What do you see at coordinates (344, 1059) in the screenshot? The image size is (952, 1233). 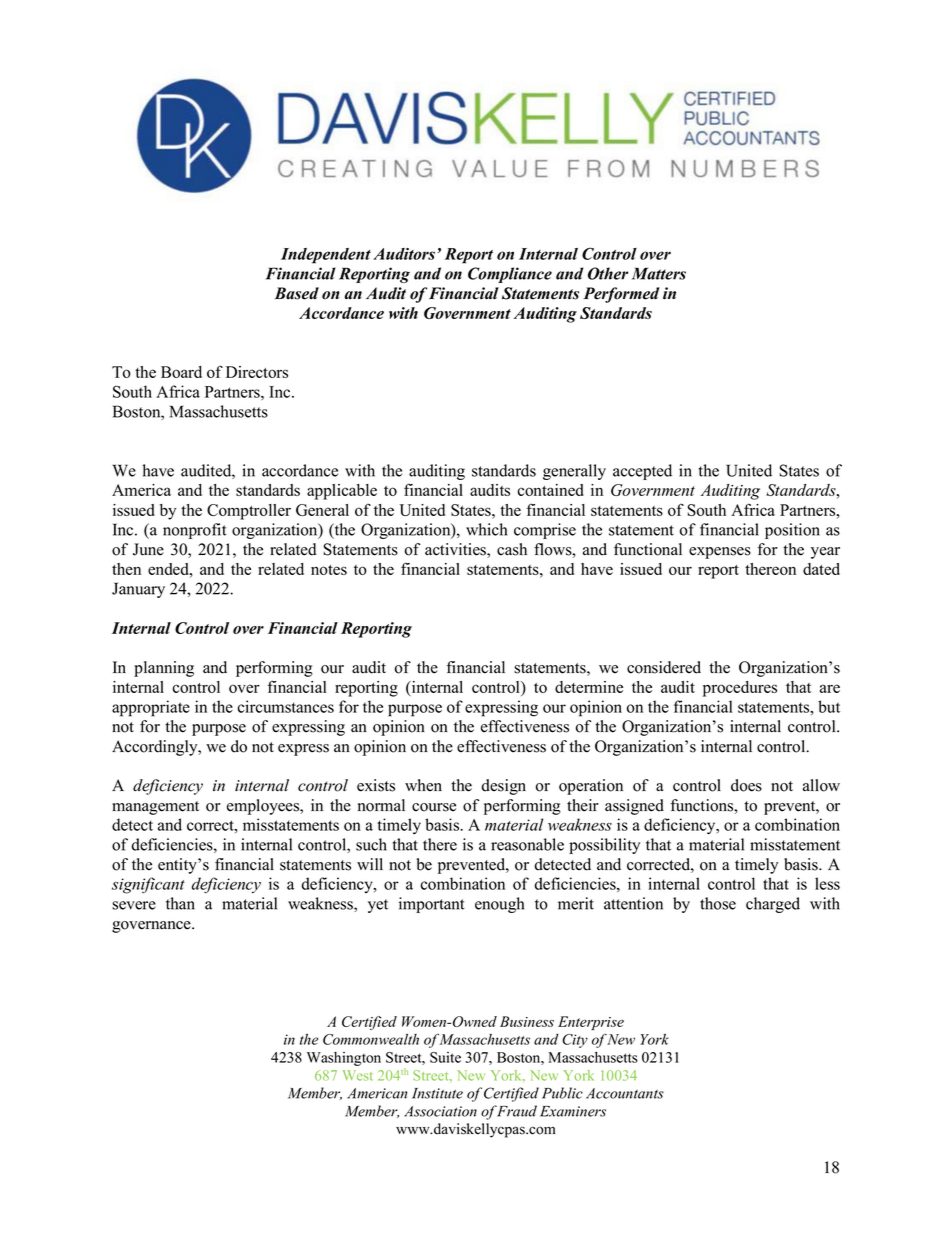 I see `Washington` at bounding box center [344, 1059].
